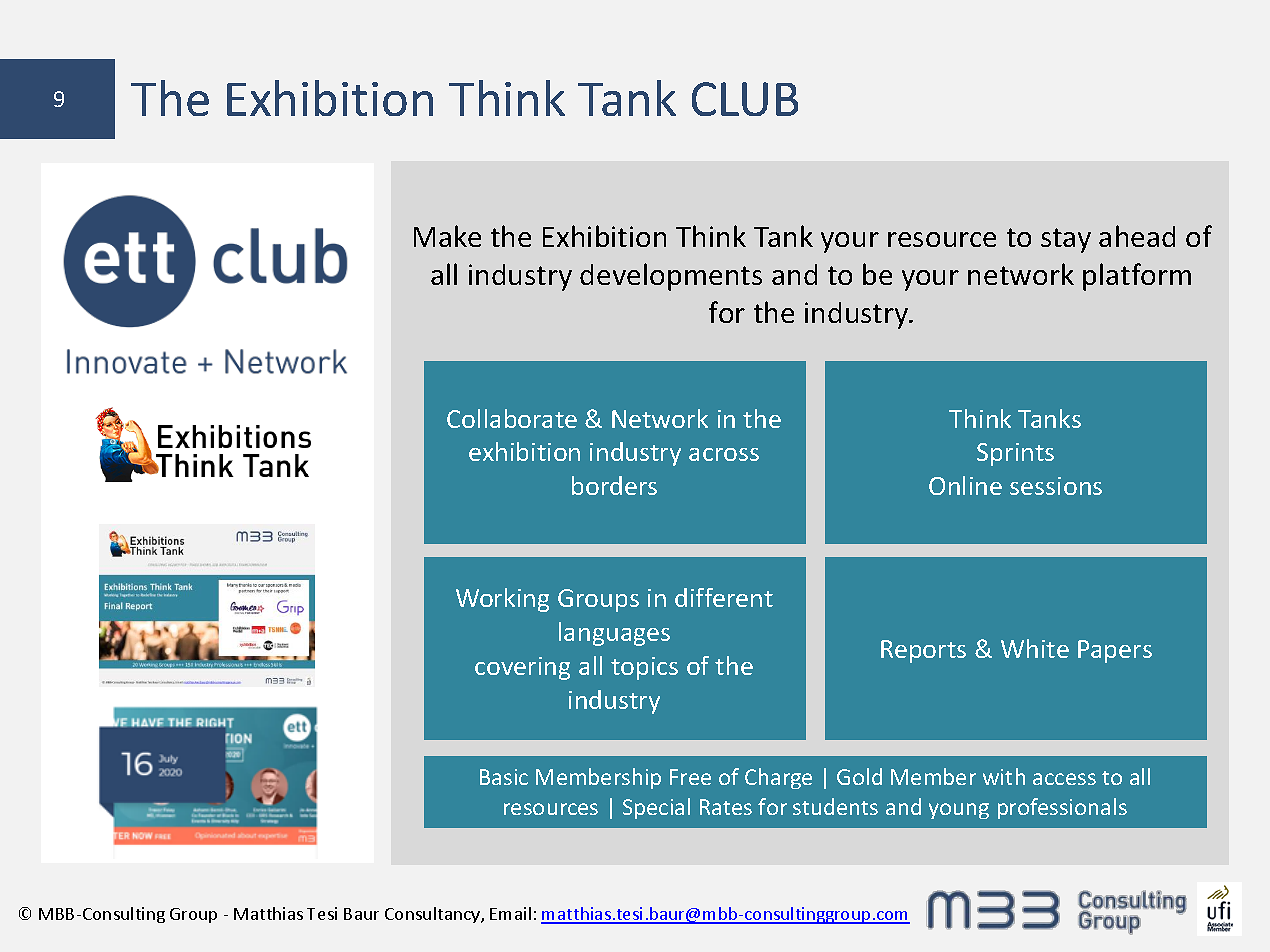 The height and width of the screenshot is (952, 1270). What do you see at coordinates (522, 668) in the screenshot?
I see `covering` at bounding box center [522, 668].
